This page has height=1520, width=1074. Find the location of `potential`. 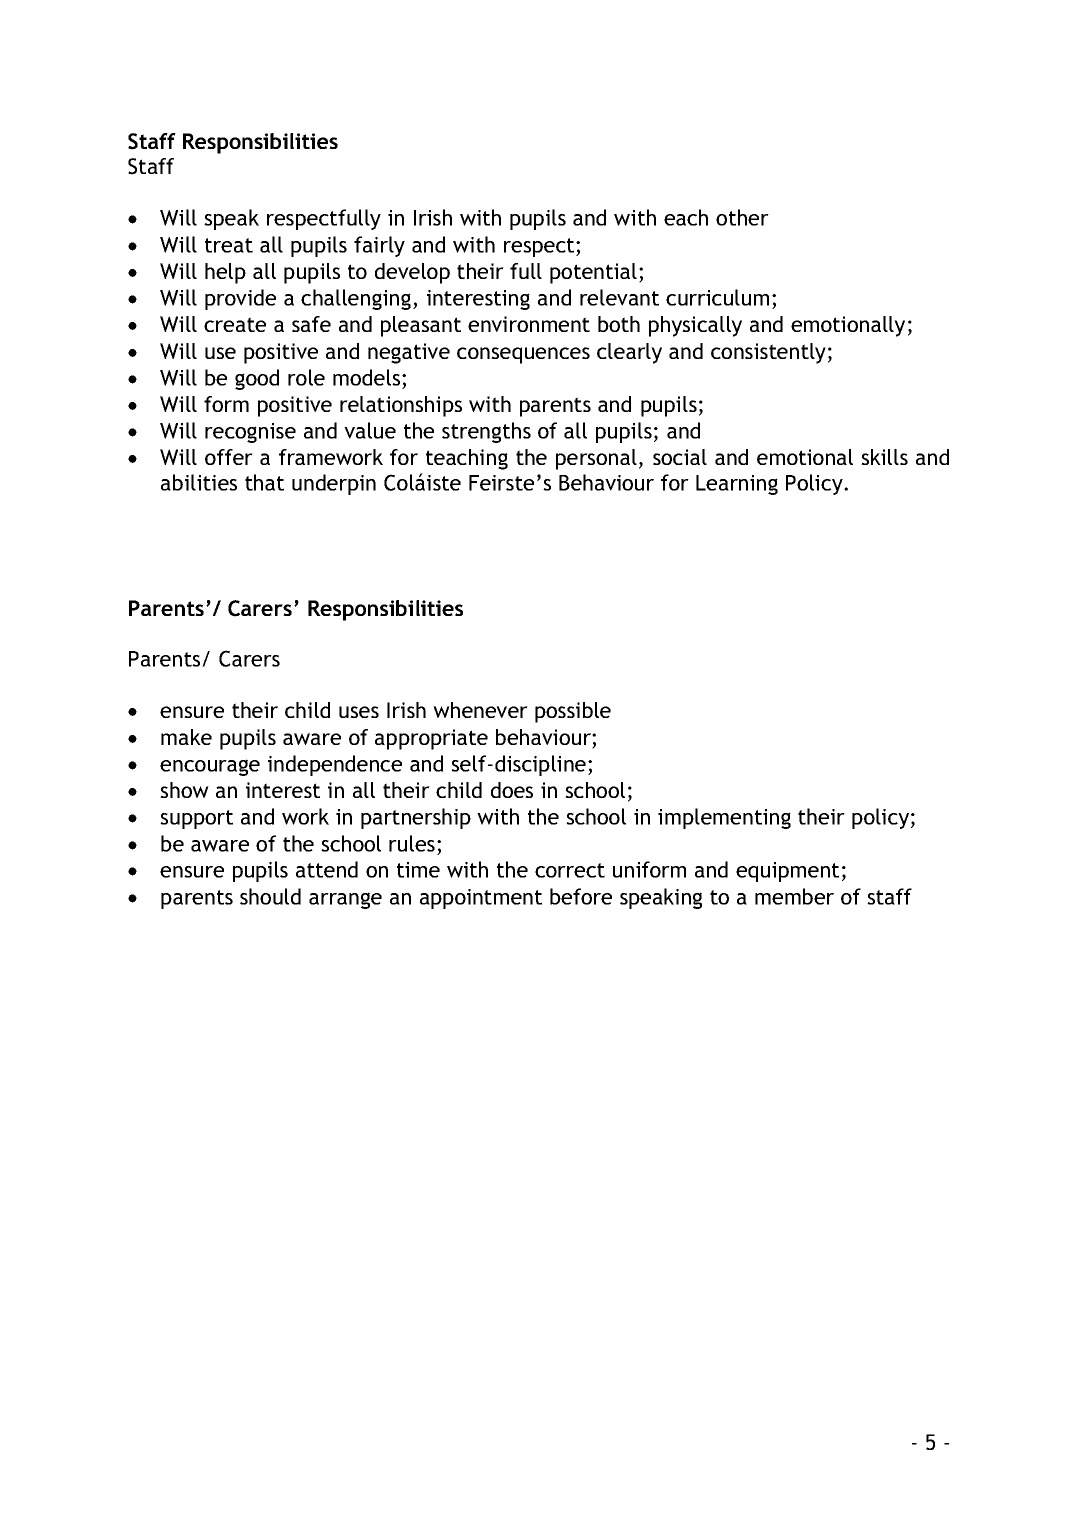

potential is located at coordinates (593, 273).
